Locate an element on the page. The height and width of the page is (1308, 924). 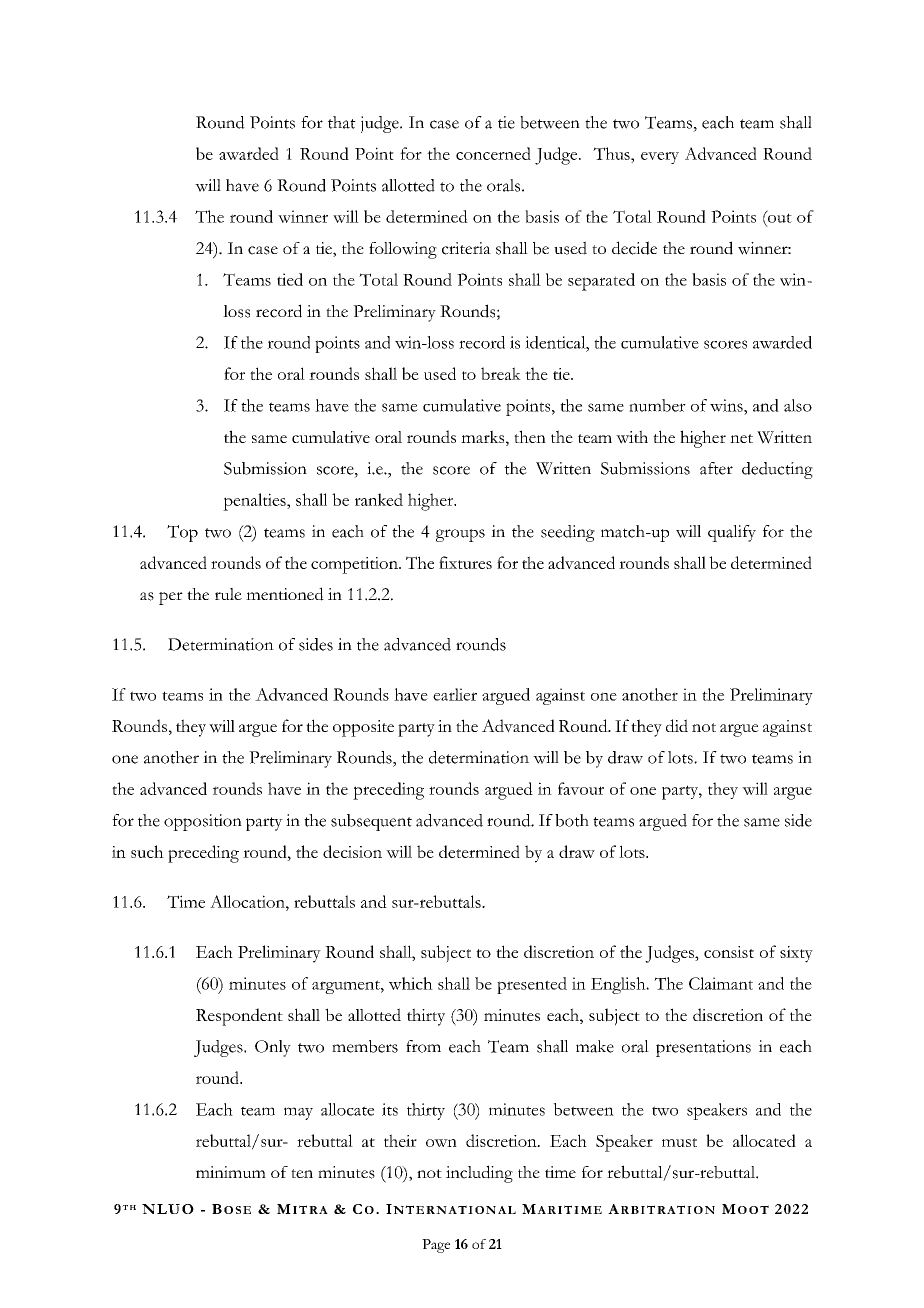
must is located at coordinates (679, 1142).
